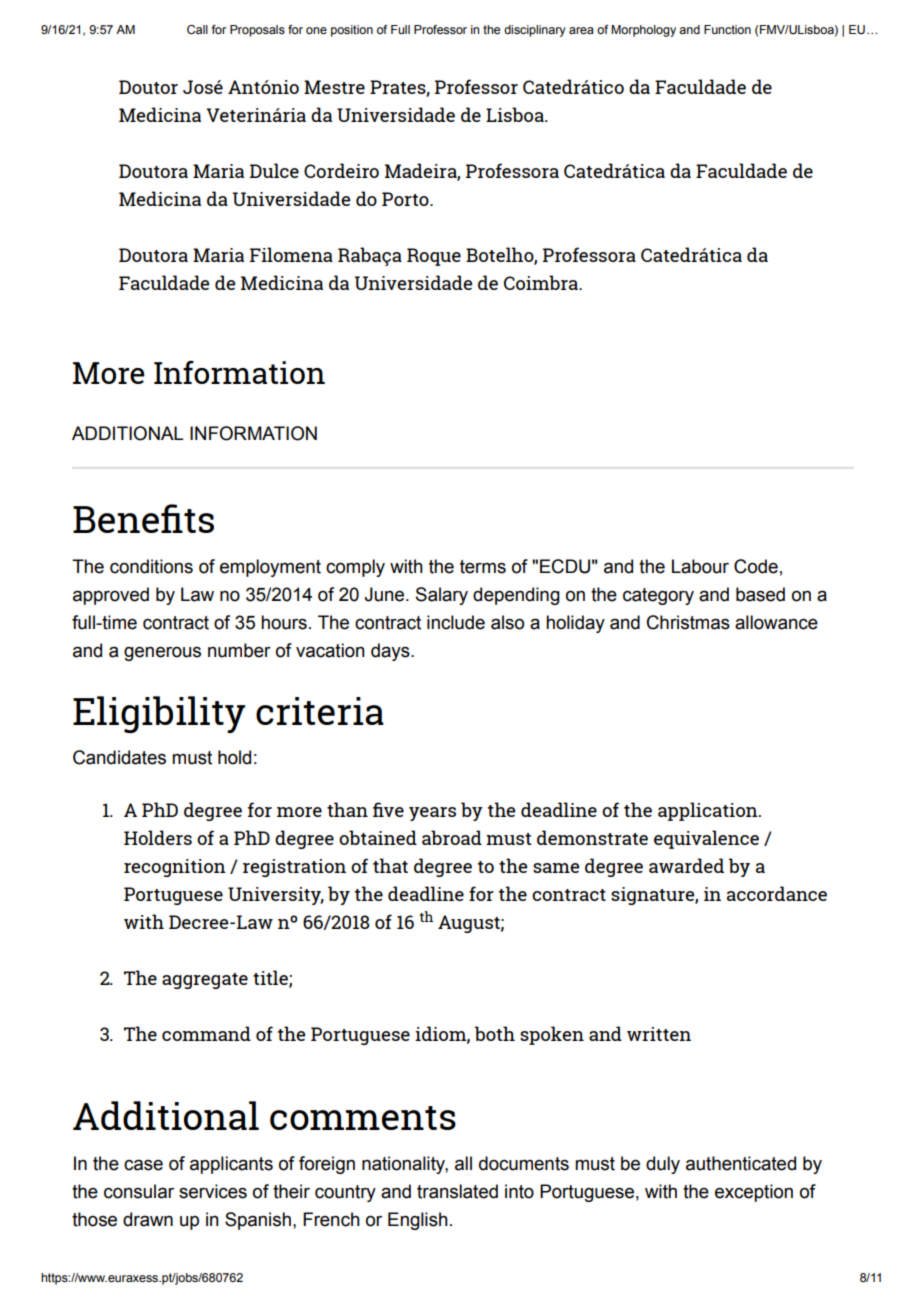 Image resolution: width=924 pixels, height=1308 pixels. Describe the element at coordinates (390, 865) in the document. I see `that` at that location.
